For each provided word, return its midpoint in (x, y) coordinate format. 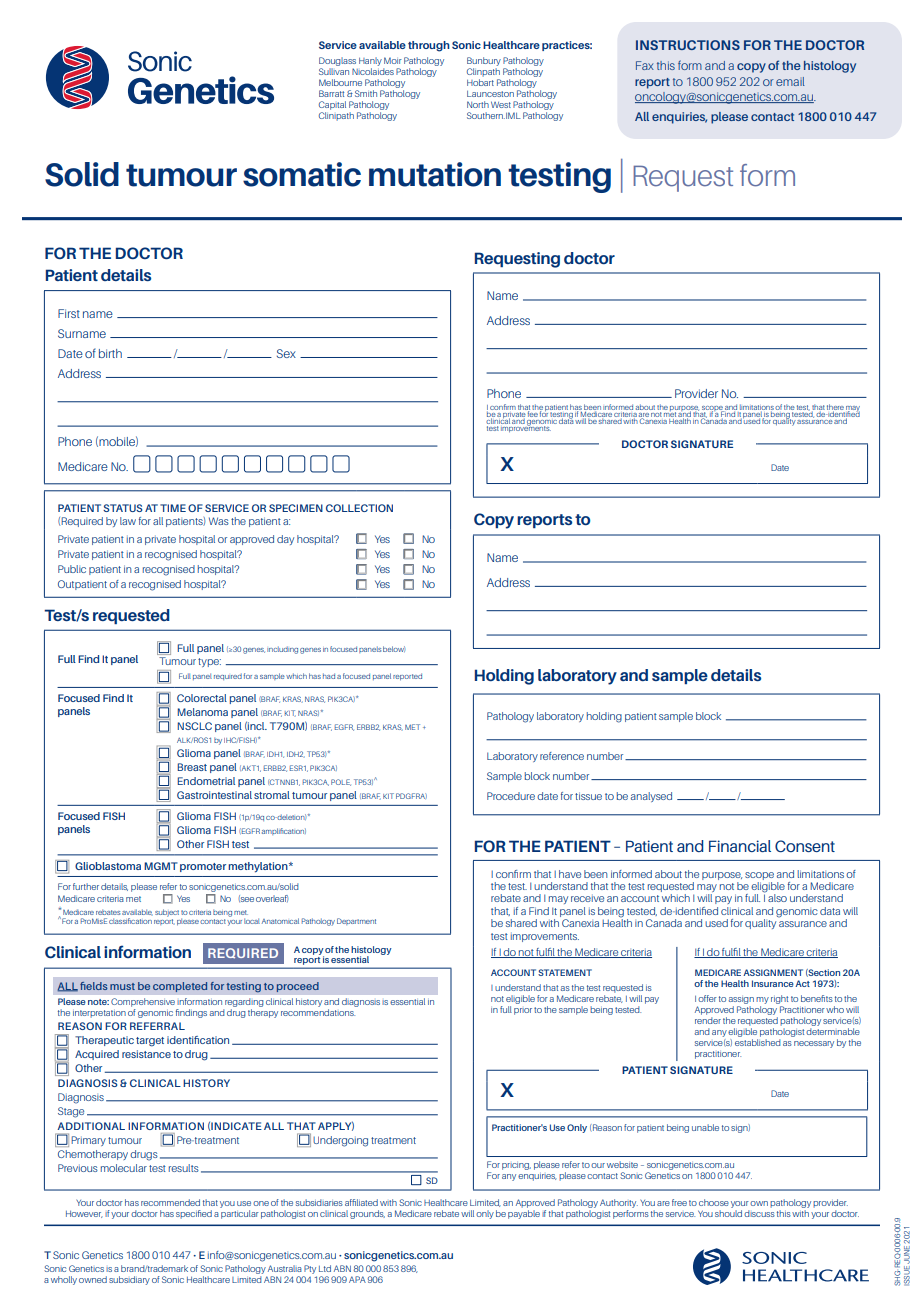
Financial (740, 846)
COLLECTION (359, 508)
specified (194, 1214)
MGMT (161, 866)
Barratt (331, 93)
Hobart (480, 82)
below (394, 649)
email (790, 81)
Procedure (511, 796)
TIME (173, 508)
